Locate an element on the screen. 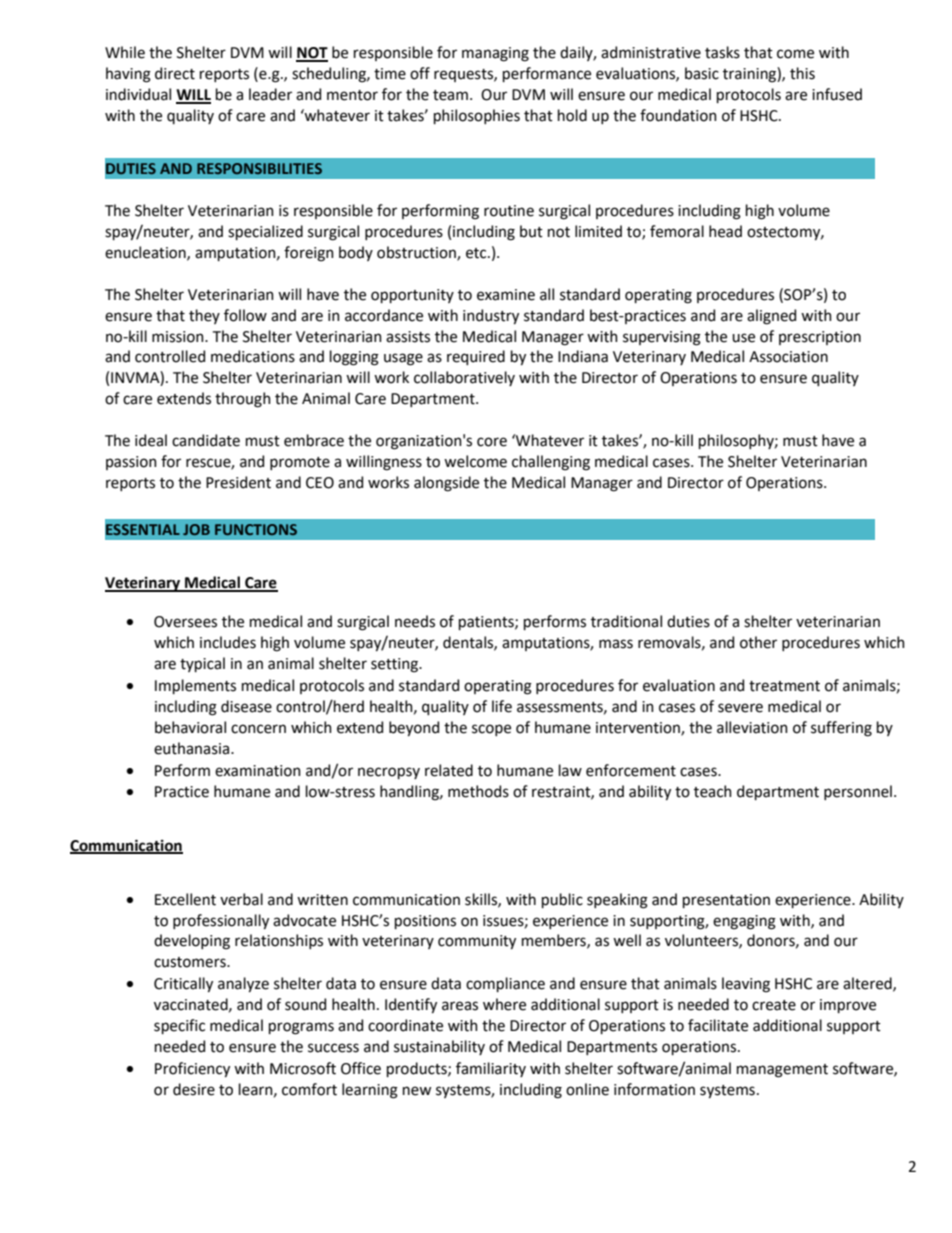 This screenshot has height=1233, width=952. scope is located at coordinates (491, 730).
